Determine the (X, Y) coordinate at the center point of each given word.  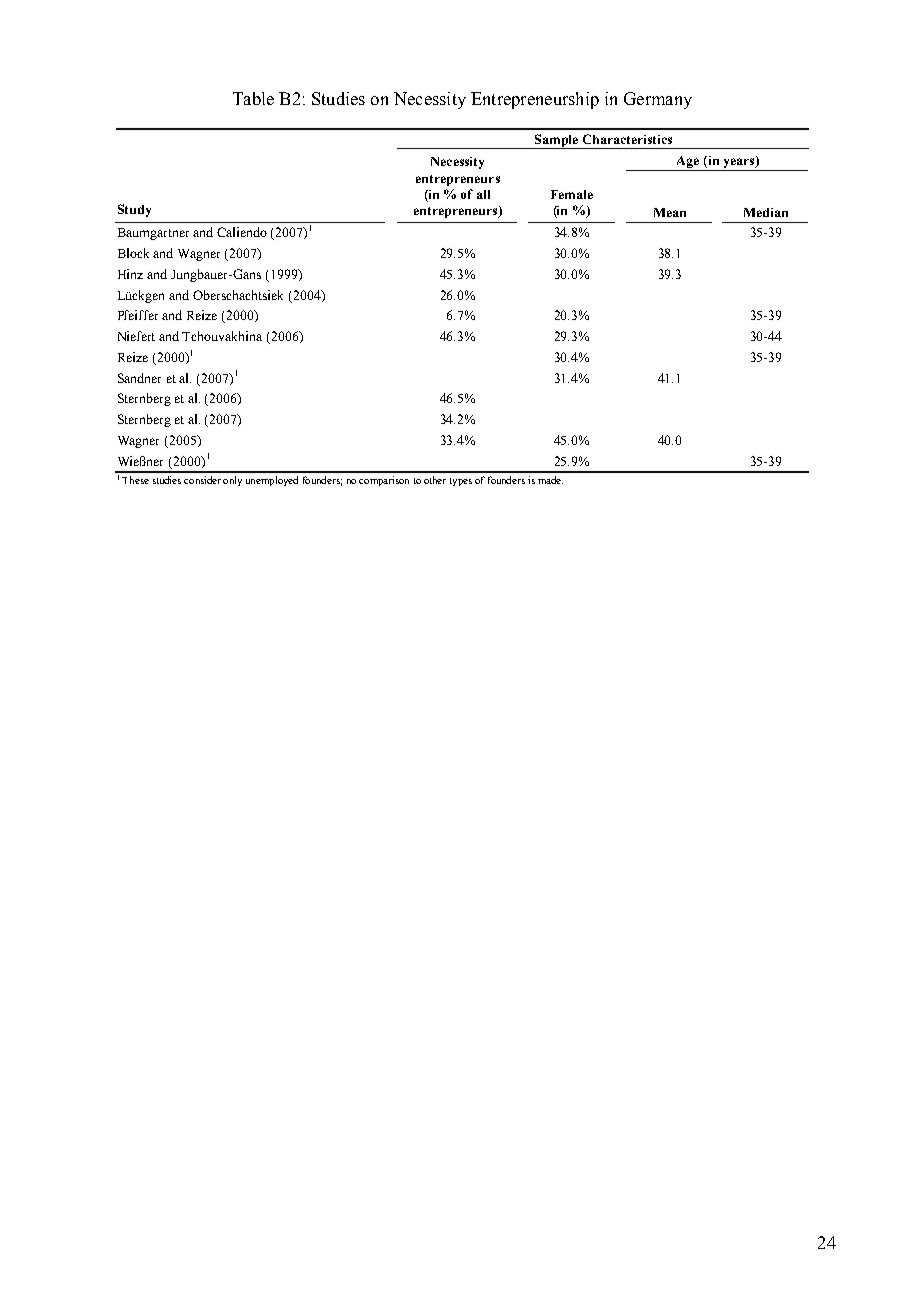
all (483, 194)
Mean (670, 212)
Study (134, 210)
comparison (384, 481)
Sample (556, 141)
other (435, 480)
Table (253, 98)
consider (202, 480)
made (550, 480)
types (461, 482)
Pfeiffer (138, 315)
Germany (658, 100)
